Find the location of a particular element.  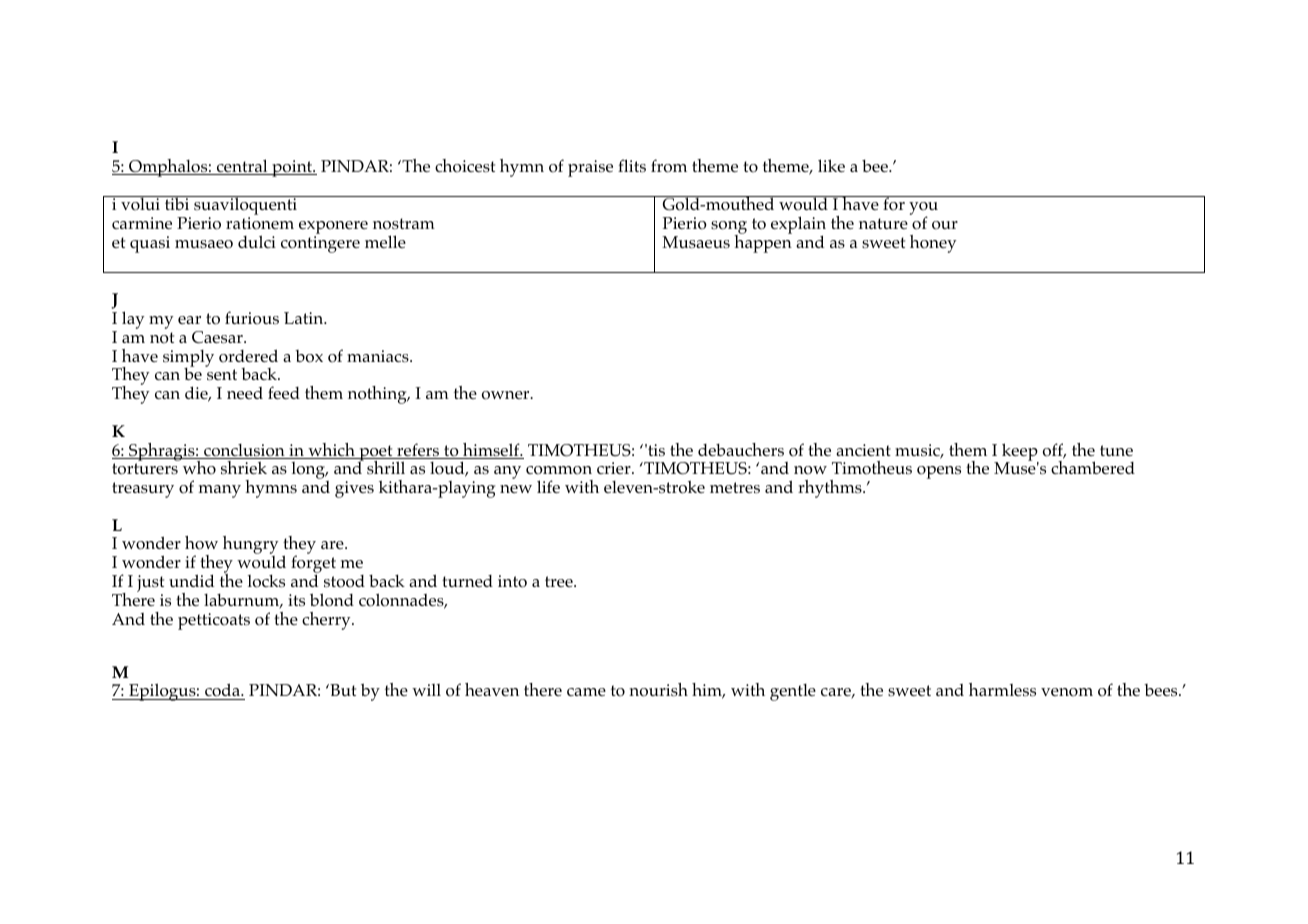

But is located at coordinates (342, 690).
